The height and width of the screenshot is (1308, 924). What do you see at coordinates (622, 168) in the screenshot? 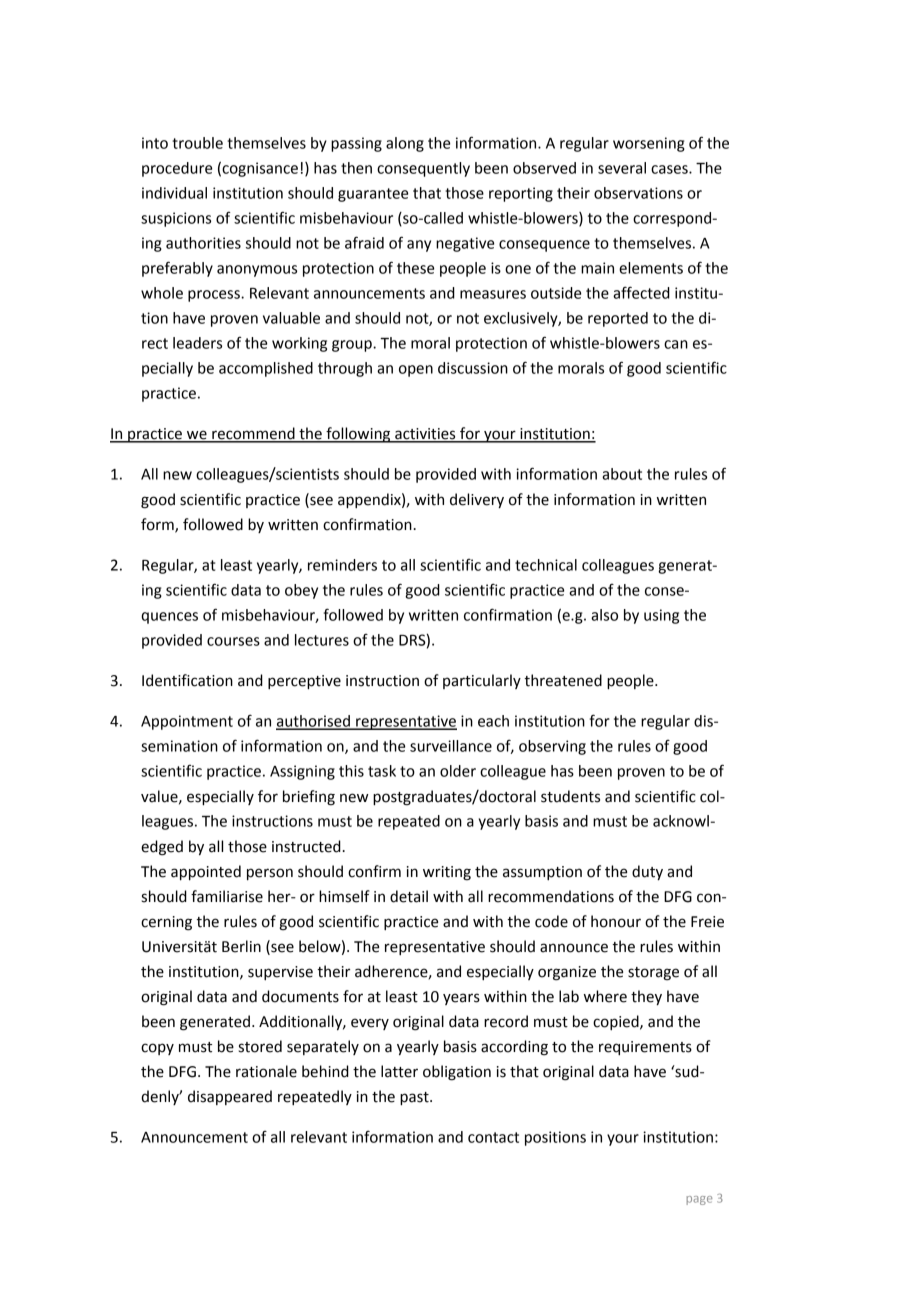
I see `several` at bounding box center [622, 168].
